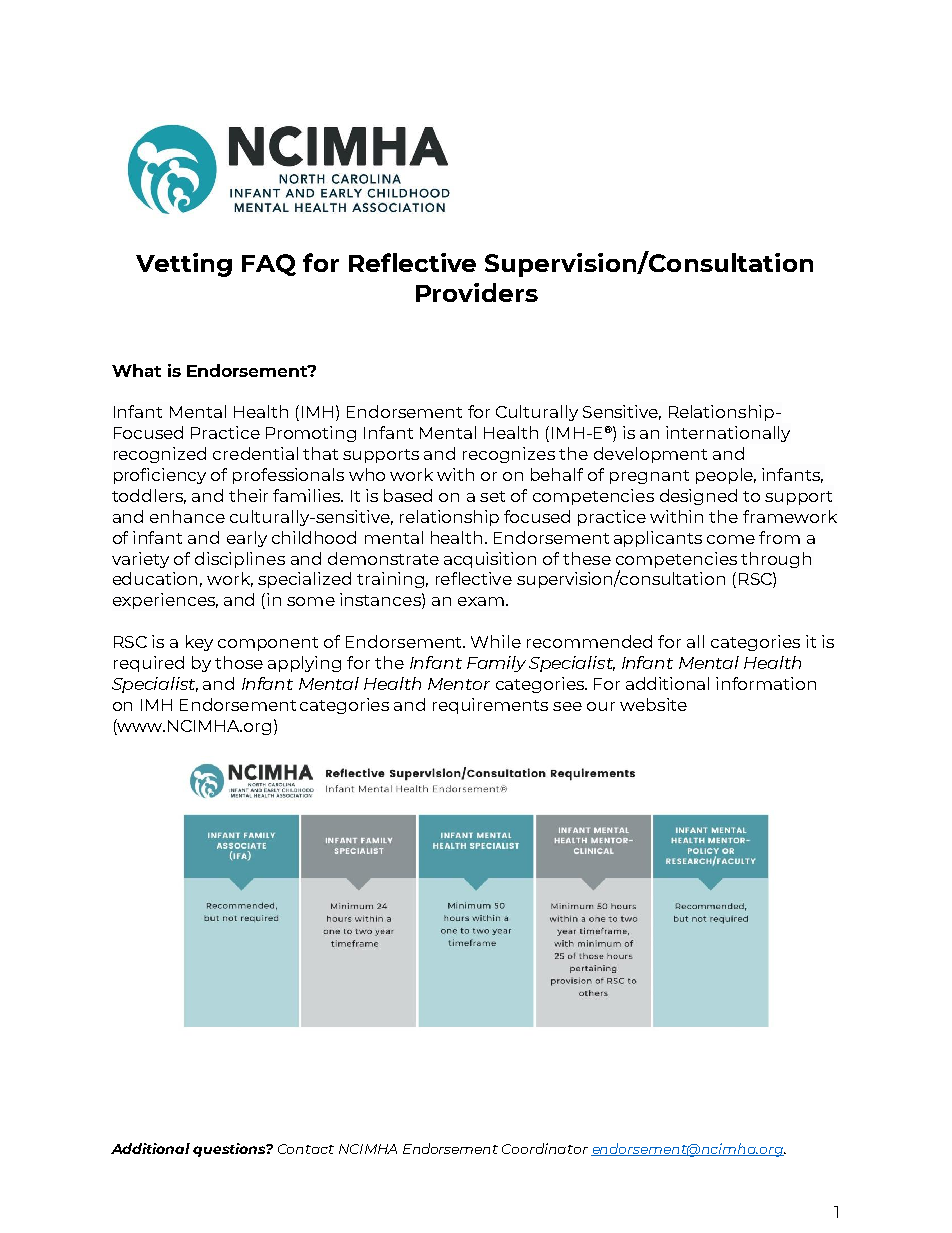  Describe the element at coordinates (567, 706) in the screenshot. I see `see` at that location.
